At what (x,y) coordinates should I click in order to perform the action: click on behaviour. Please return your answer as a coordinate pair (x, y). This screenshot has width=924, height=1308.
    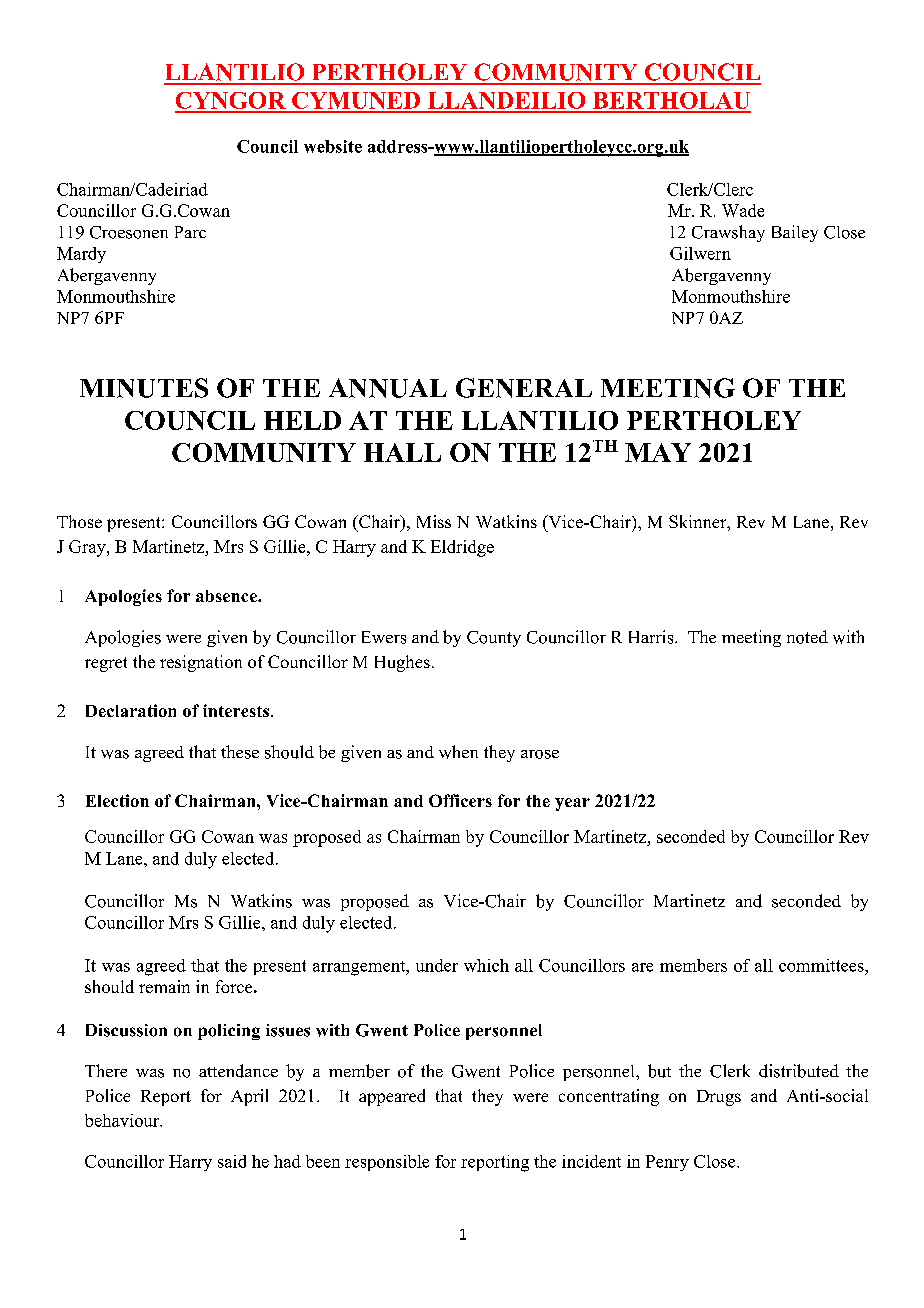
    Looking at the image, I should click on (123, 1120).
